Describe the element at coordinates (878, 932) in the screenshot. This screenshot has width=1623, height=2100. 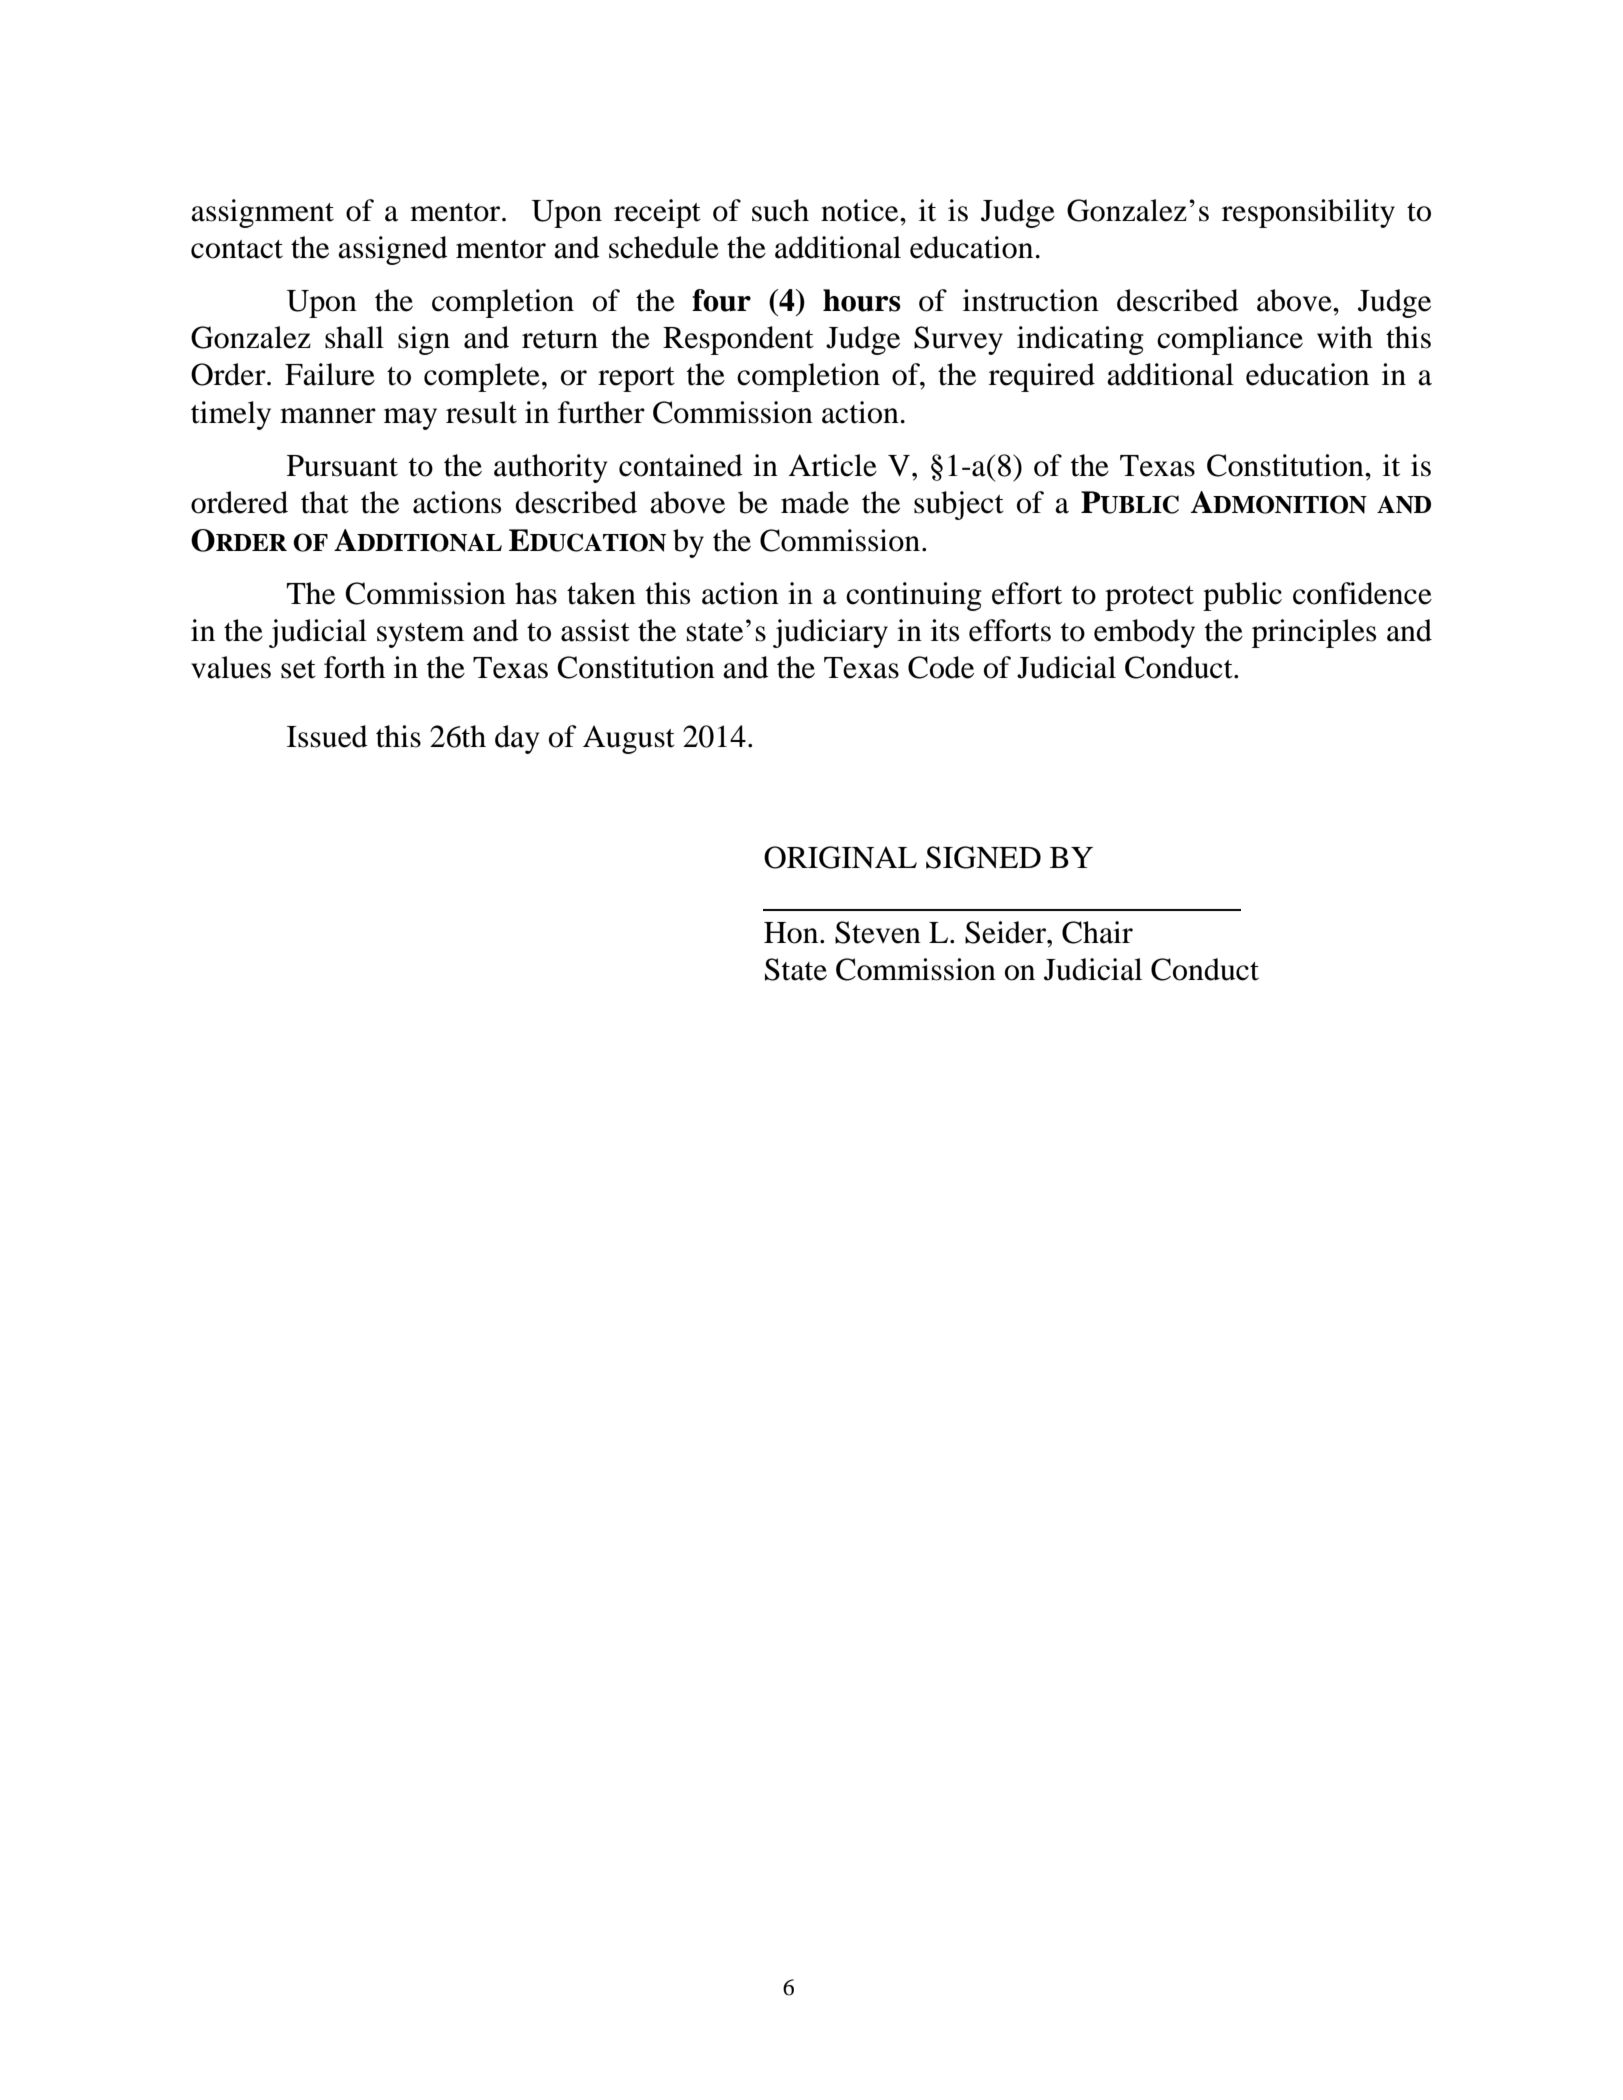
I see `Steven` at that location.
